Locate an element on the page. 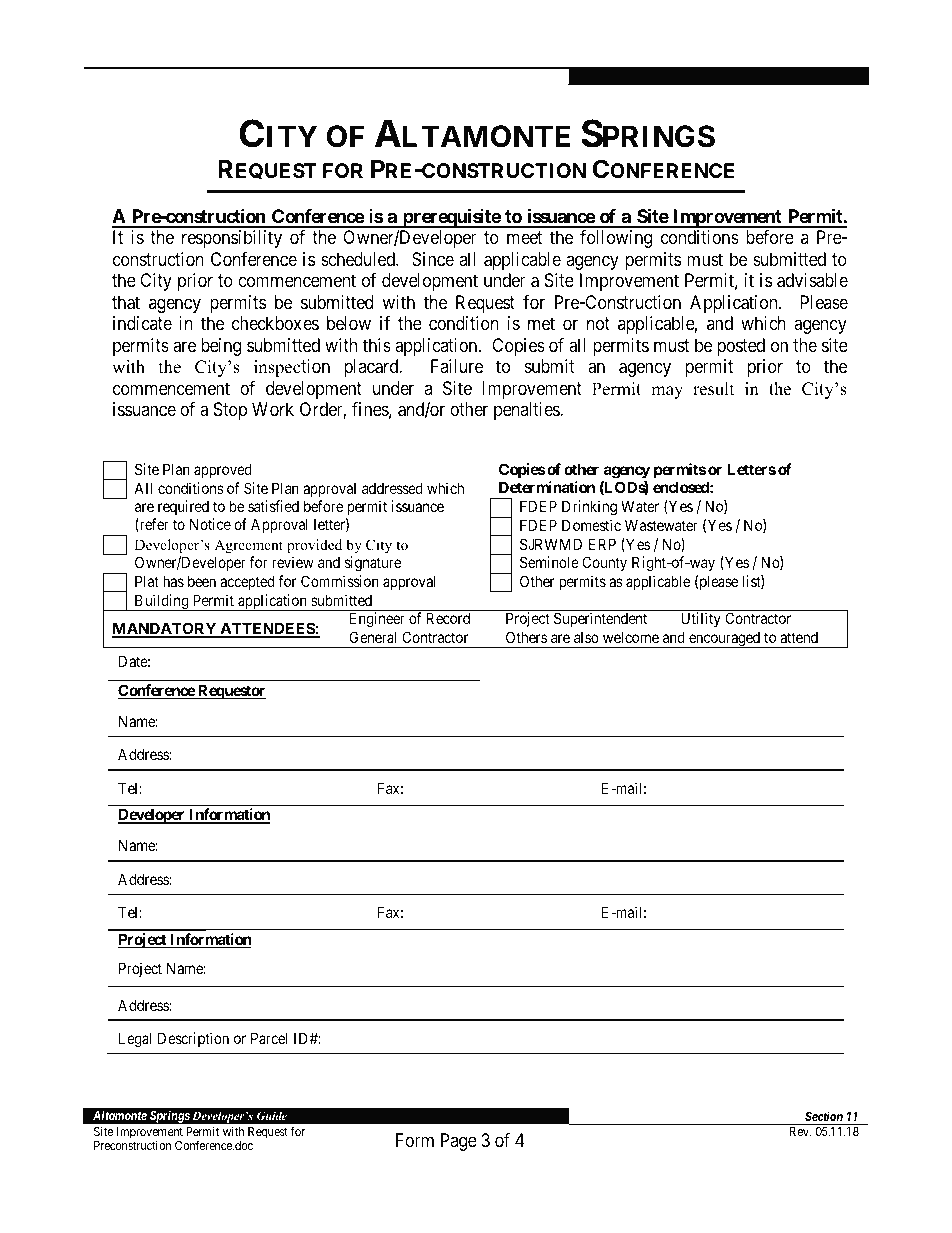  responsibility is located at coordinates (232, 239).
